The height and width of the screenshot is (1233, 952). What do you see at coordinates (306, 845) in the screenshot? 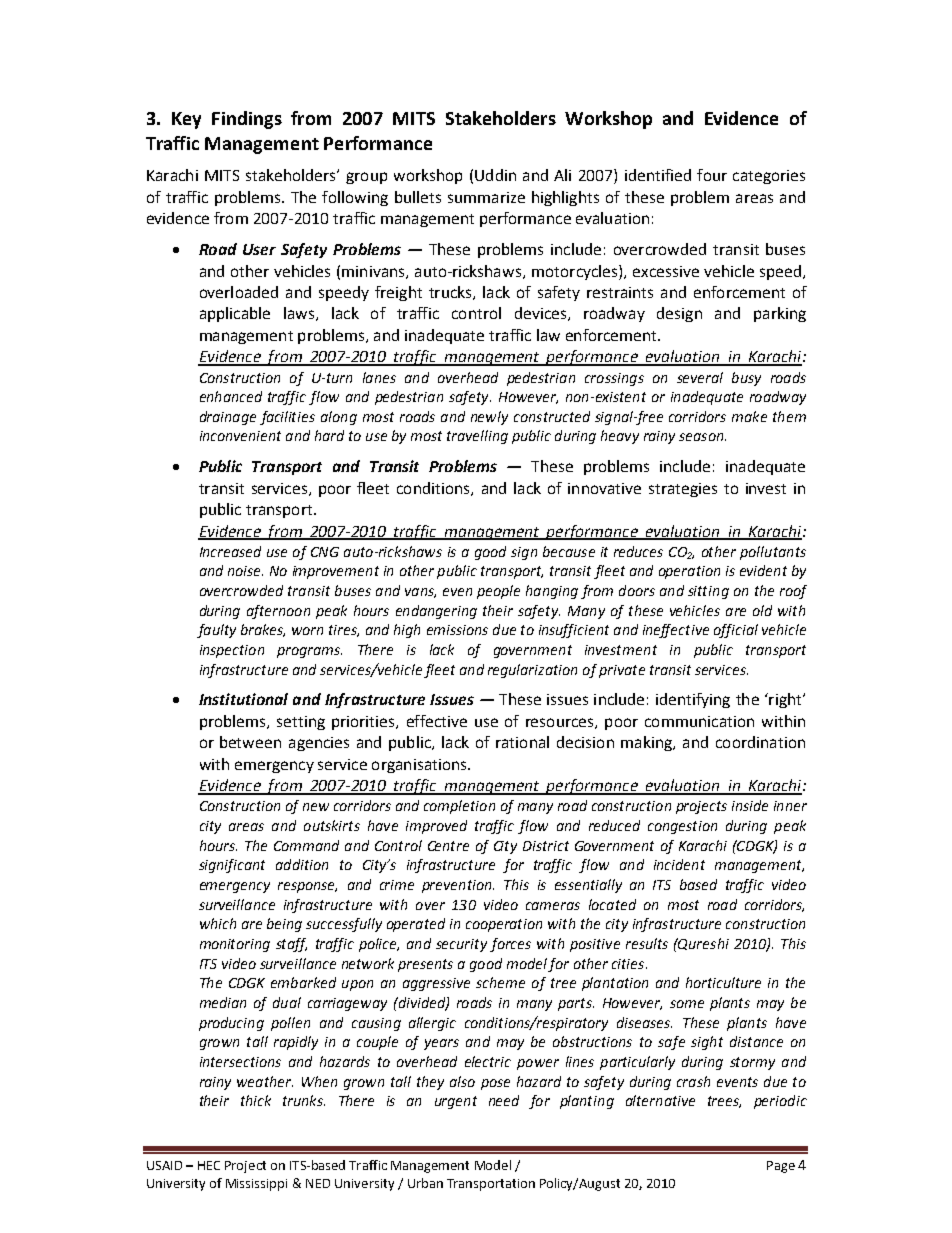
I see `Command` at bounding box center [306, 845].
